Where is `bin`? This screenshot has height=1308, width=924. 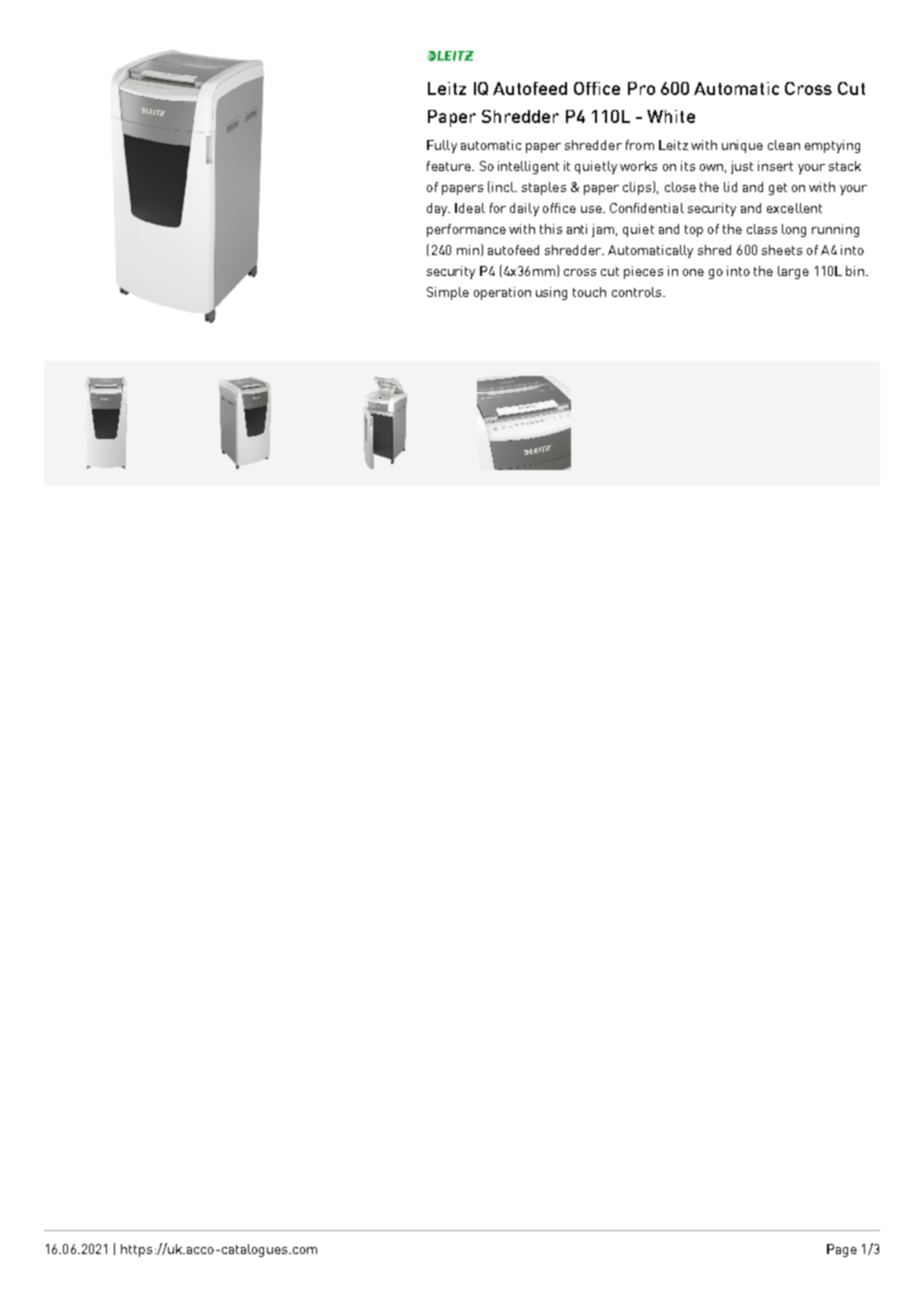
bin is located at coordinates (856, 271).
